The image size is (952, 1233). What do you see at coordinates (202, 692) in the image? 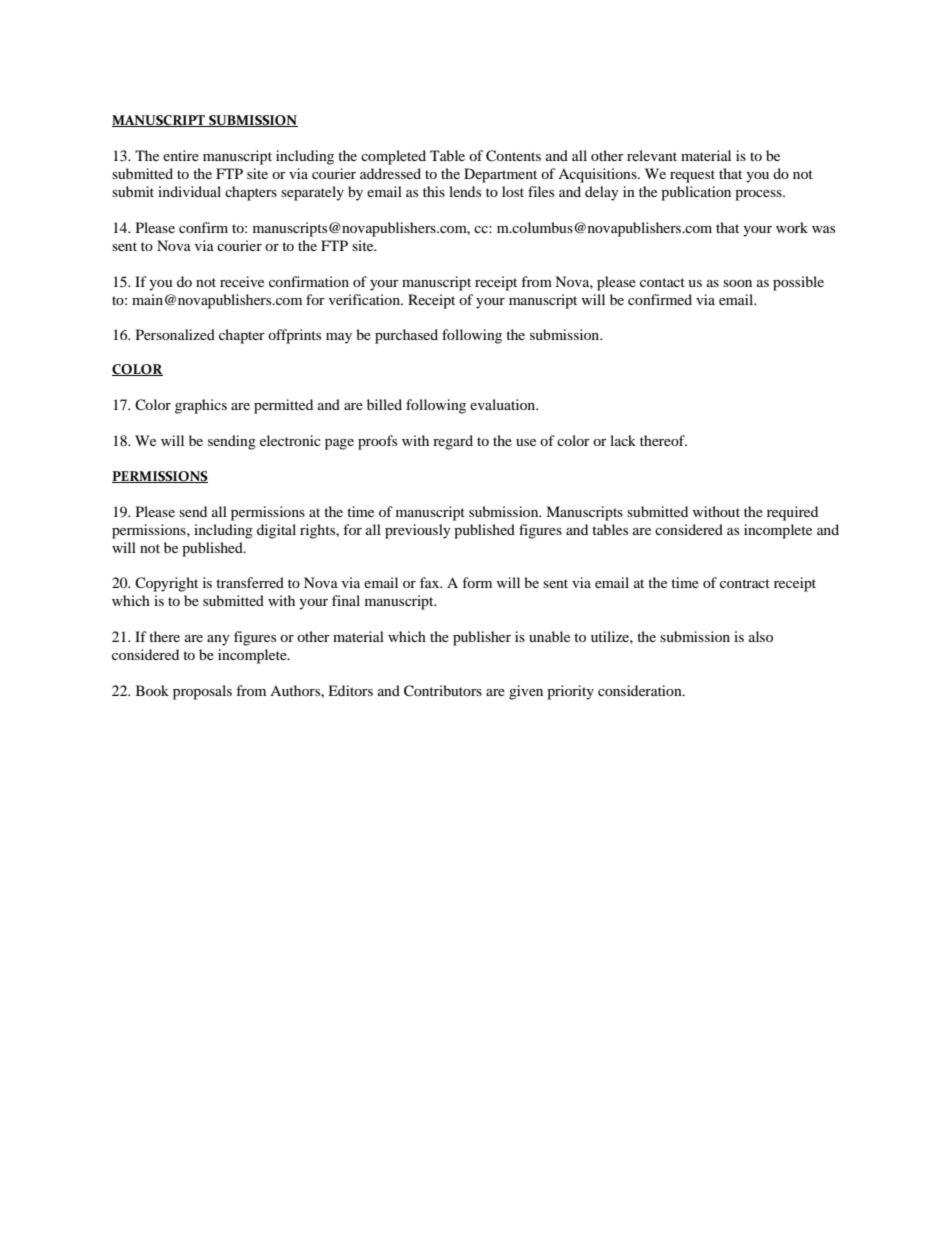
I see `proposals` at bounding box center [202, 692].
